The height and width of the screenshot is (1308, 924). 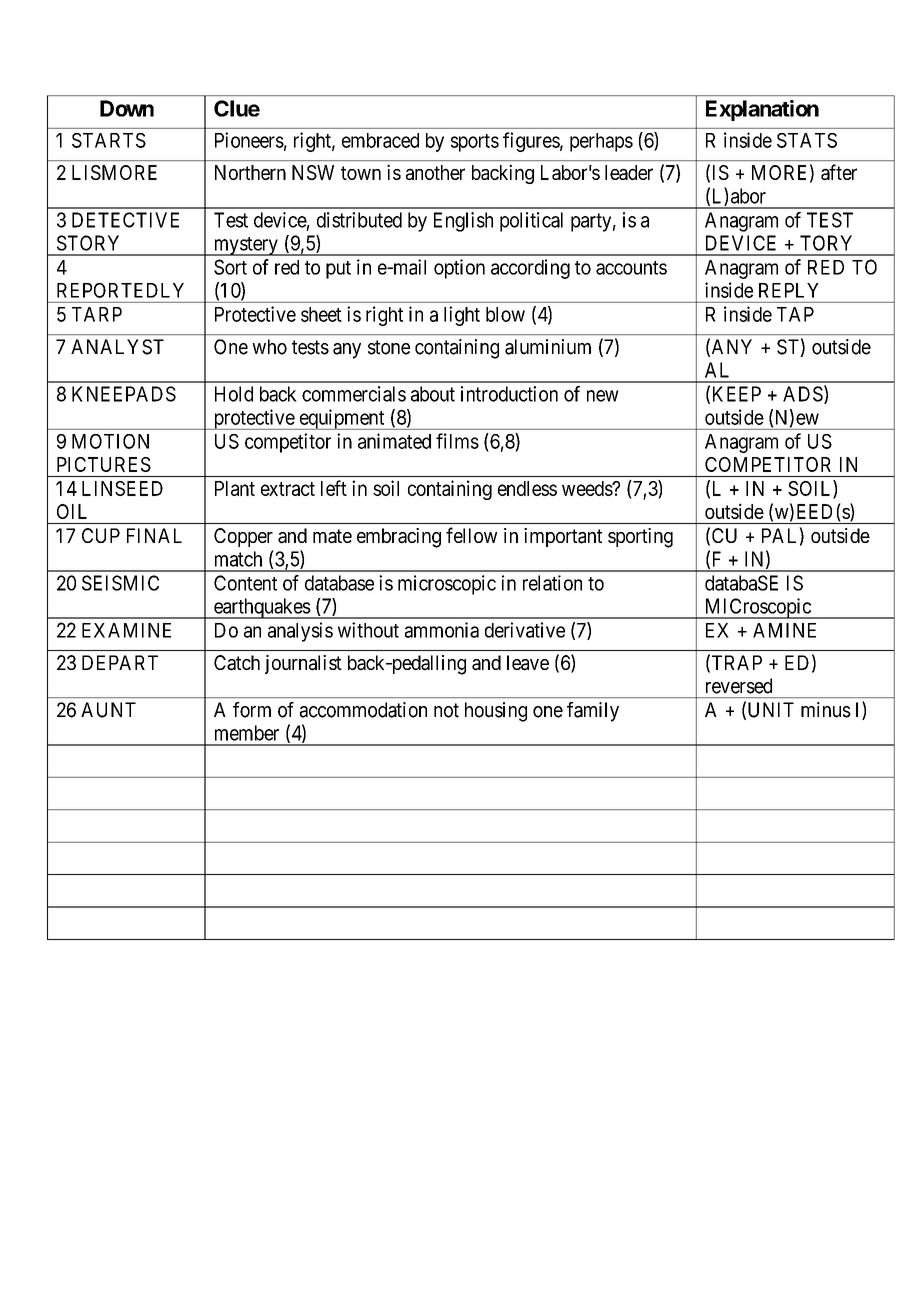 I want to click on Down, so click(x=127, y=108).
